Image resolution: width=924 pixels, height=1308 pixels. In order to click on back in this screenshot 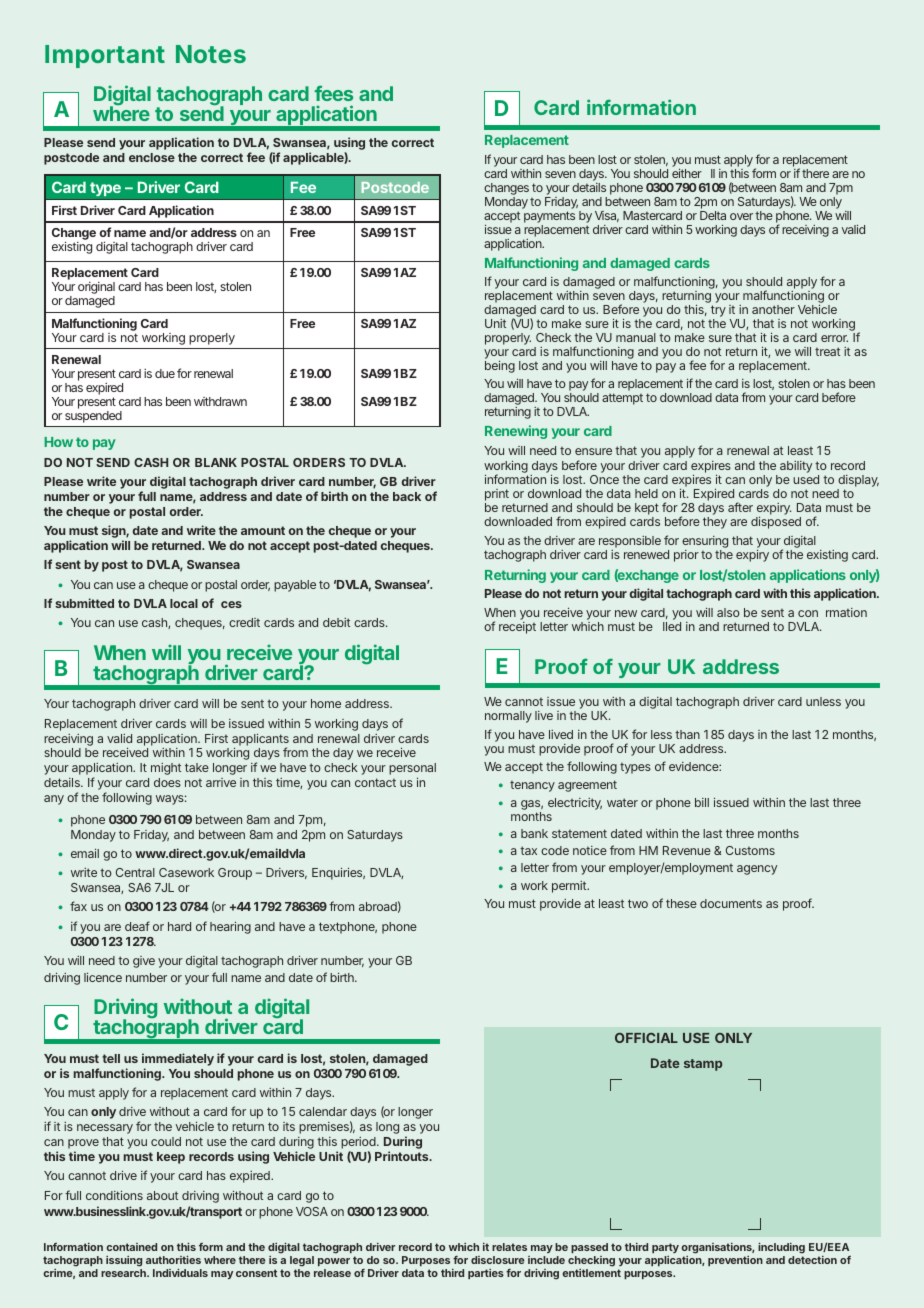, I will do `click(407, 496)`.
